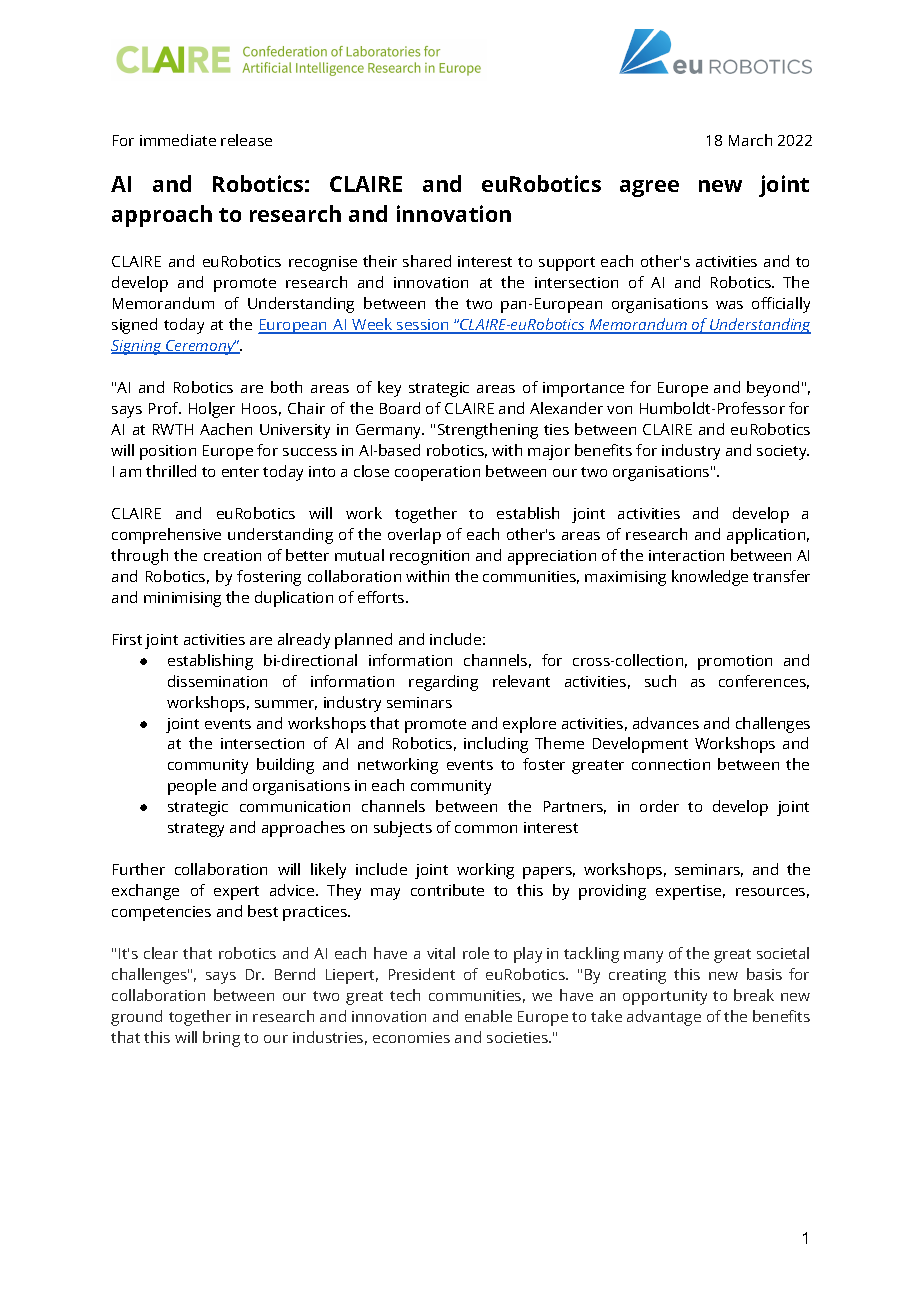 Image resolution: width=924 pixels, height=1307 pixels. Describe the element at coordinates (750, 140) in the screenshot. I see `March` at that location.
